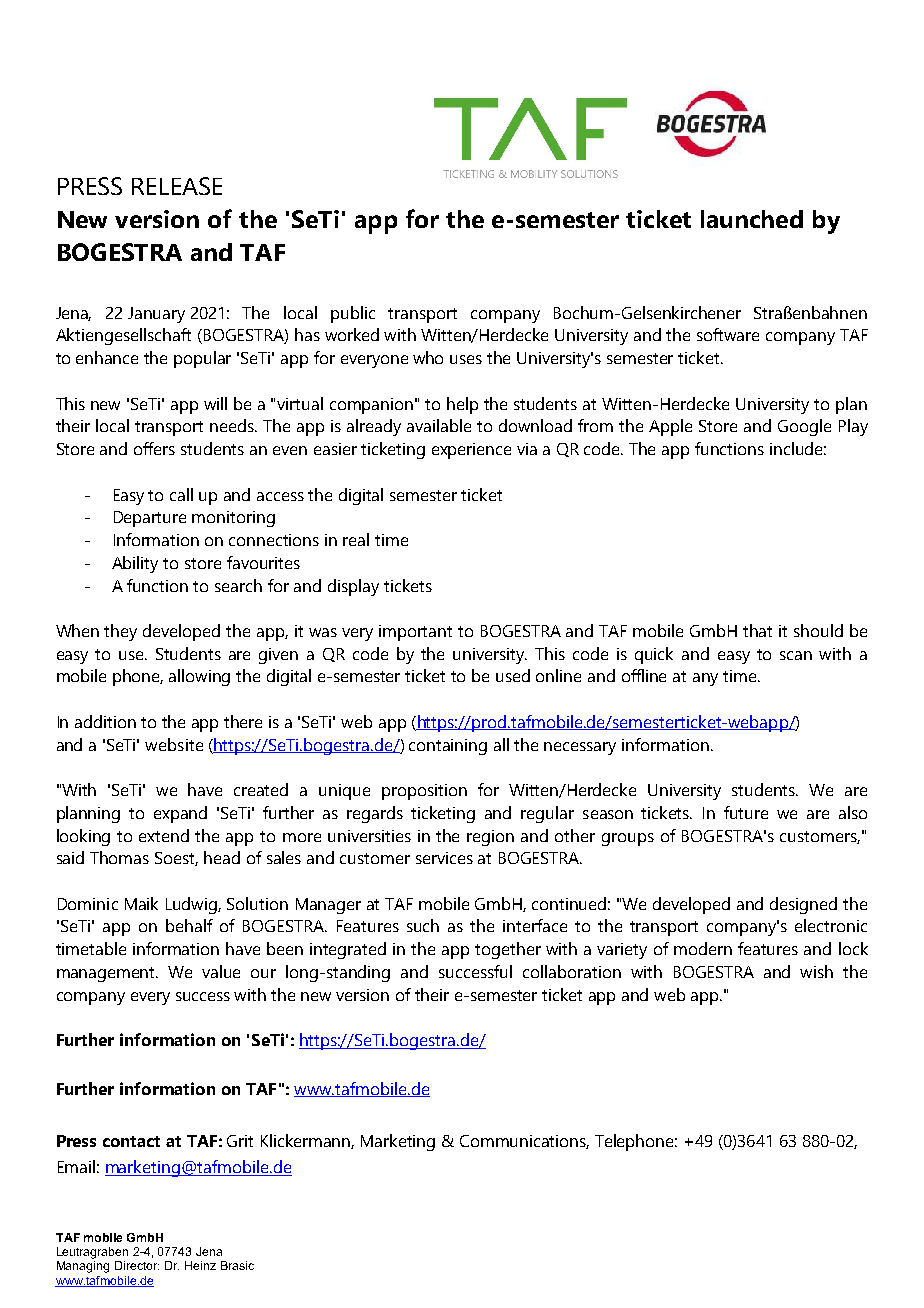 Image resolution: width=924 pixels, height=1308 pixels. Describe the element at coordinates (524, 1142) in the screenshot. I see `Communications` at that location.
